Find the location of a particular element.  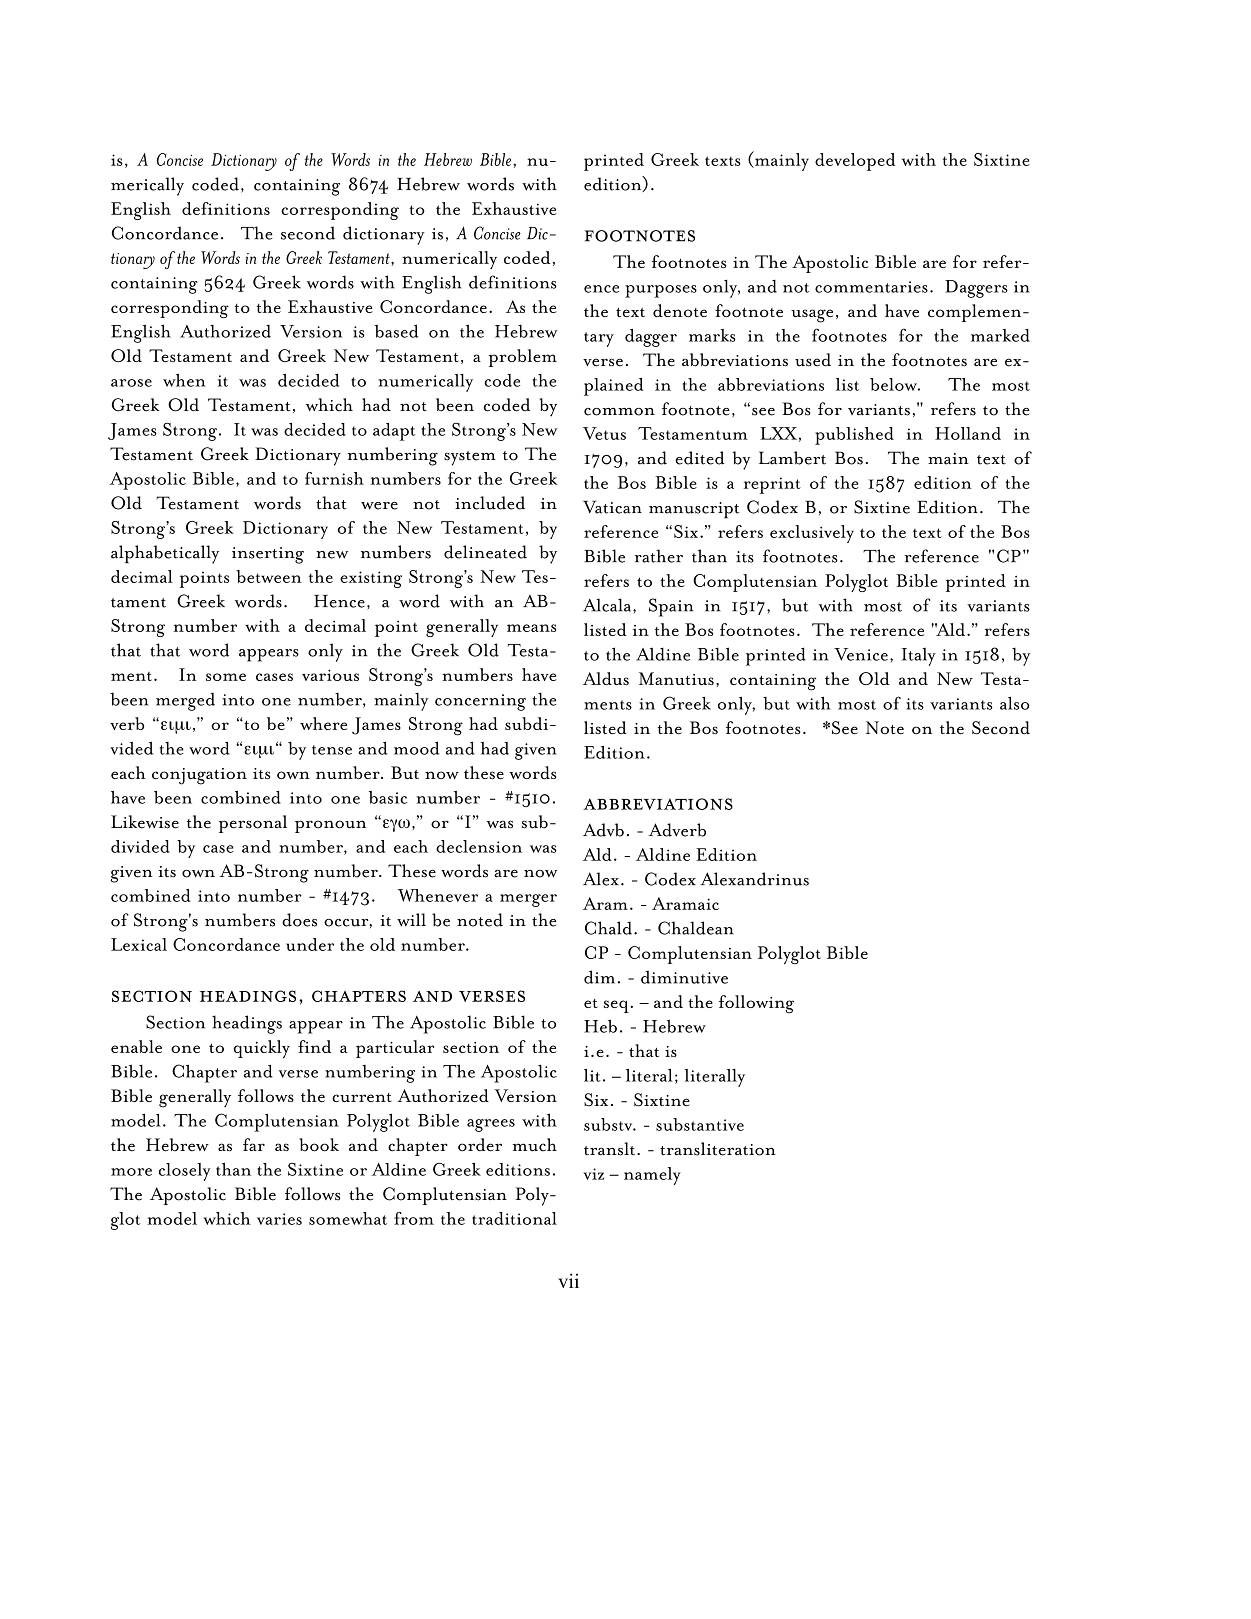

Italy is located at coordinates (919, 657).
